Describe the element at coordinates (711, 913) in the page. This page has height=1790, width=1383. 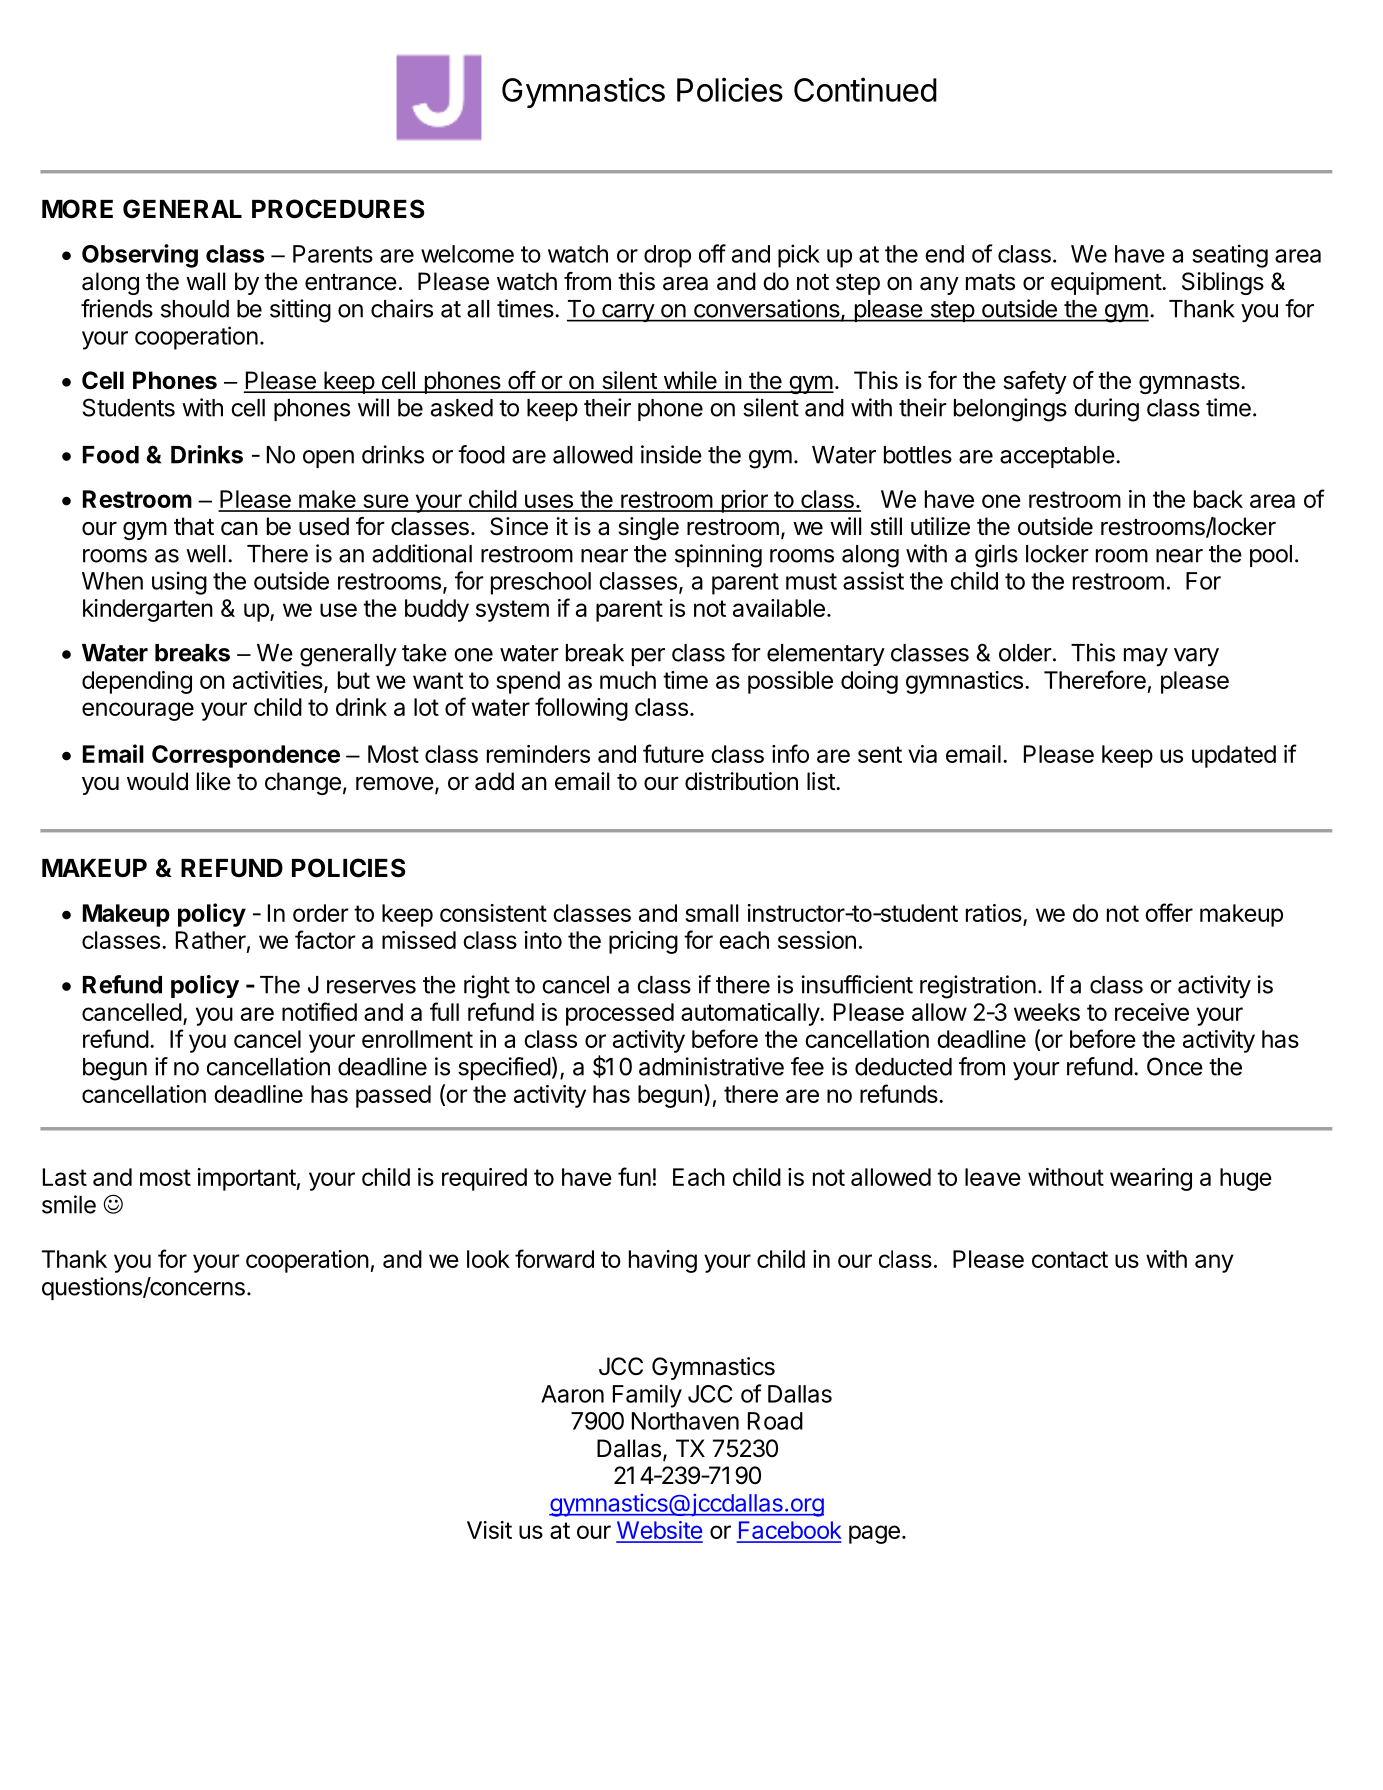
I see `small` at that location.
